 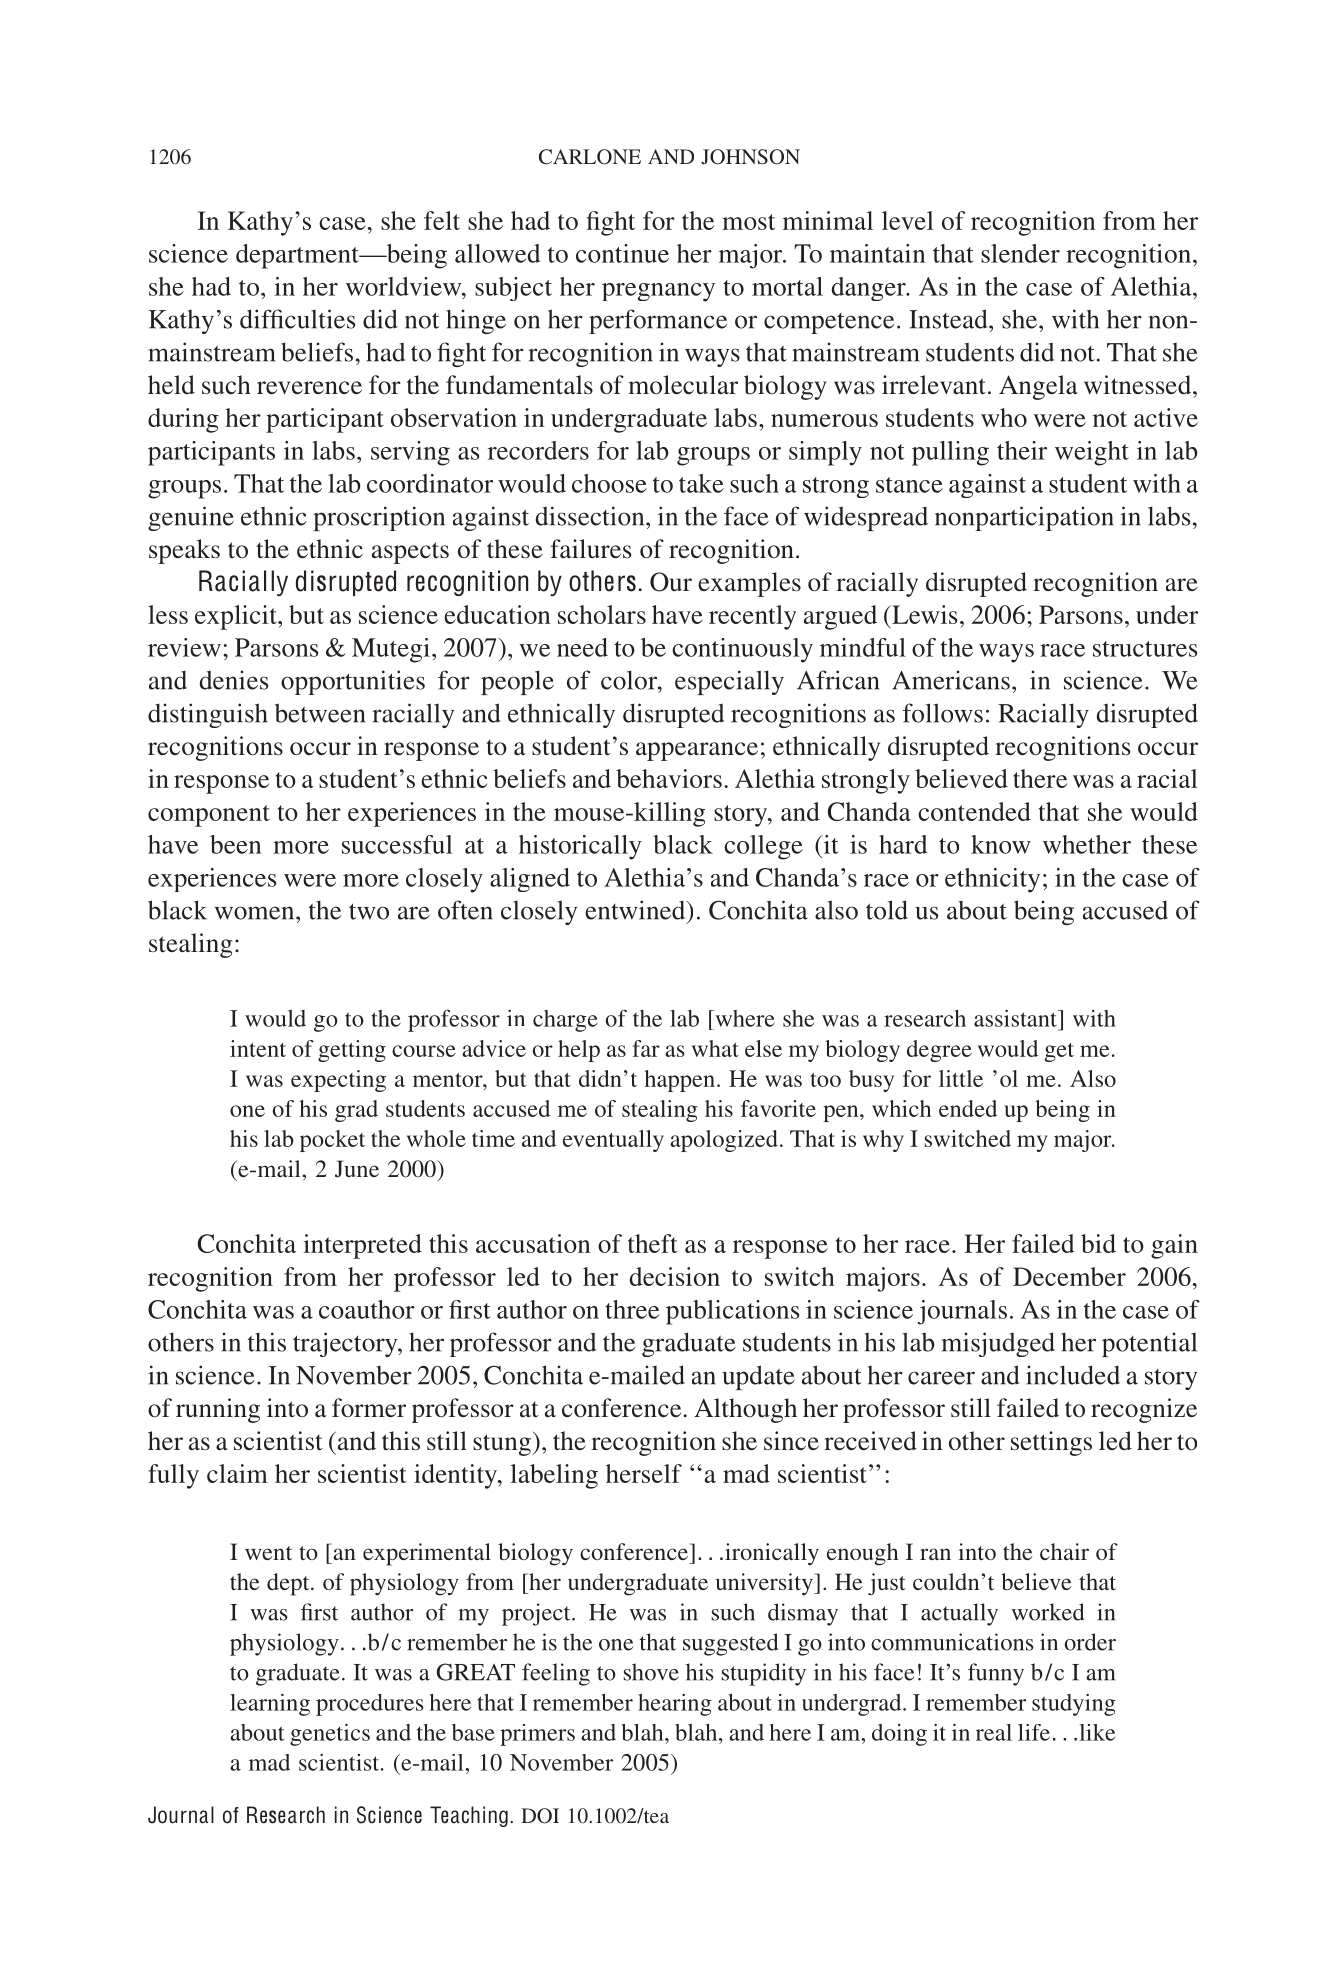 I want to click on slender, so click(x=1020, y=253).
